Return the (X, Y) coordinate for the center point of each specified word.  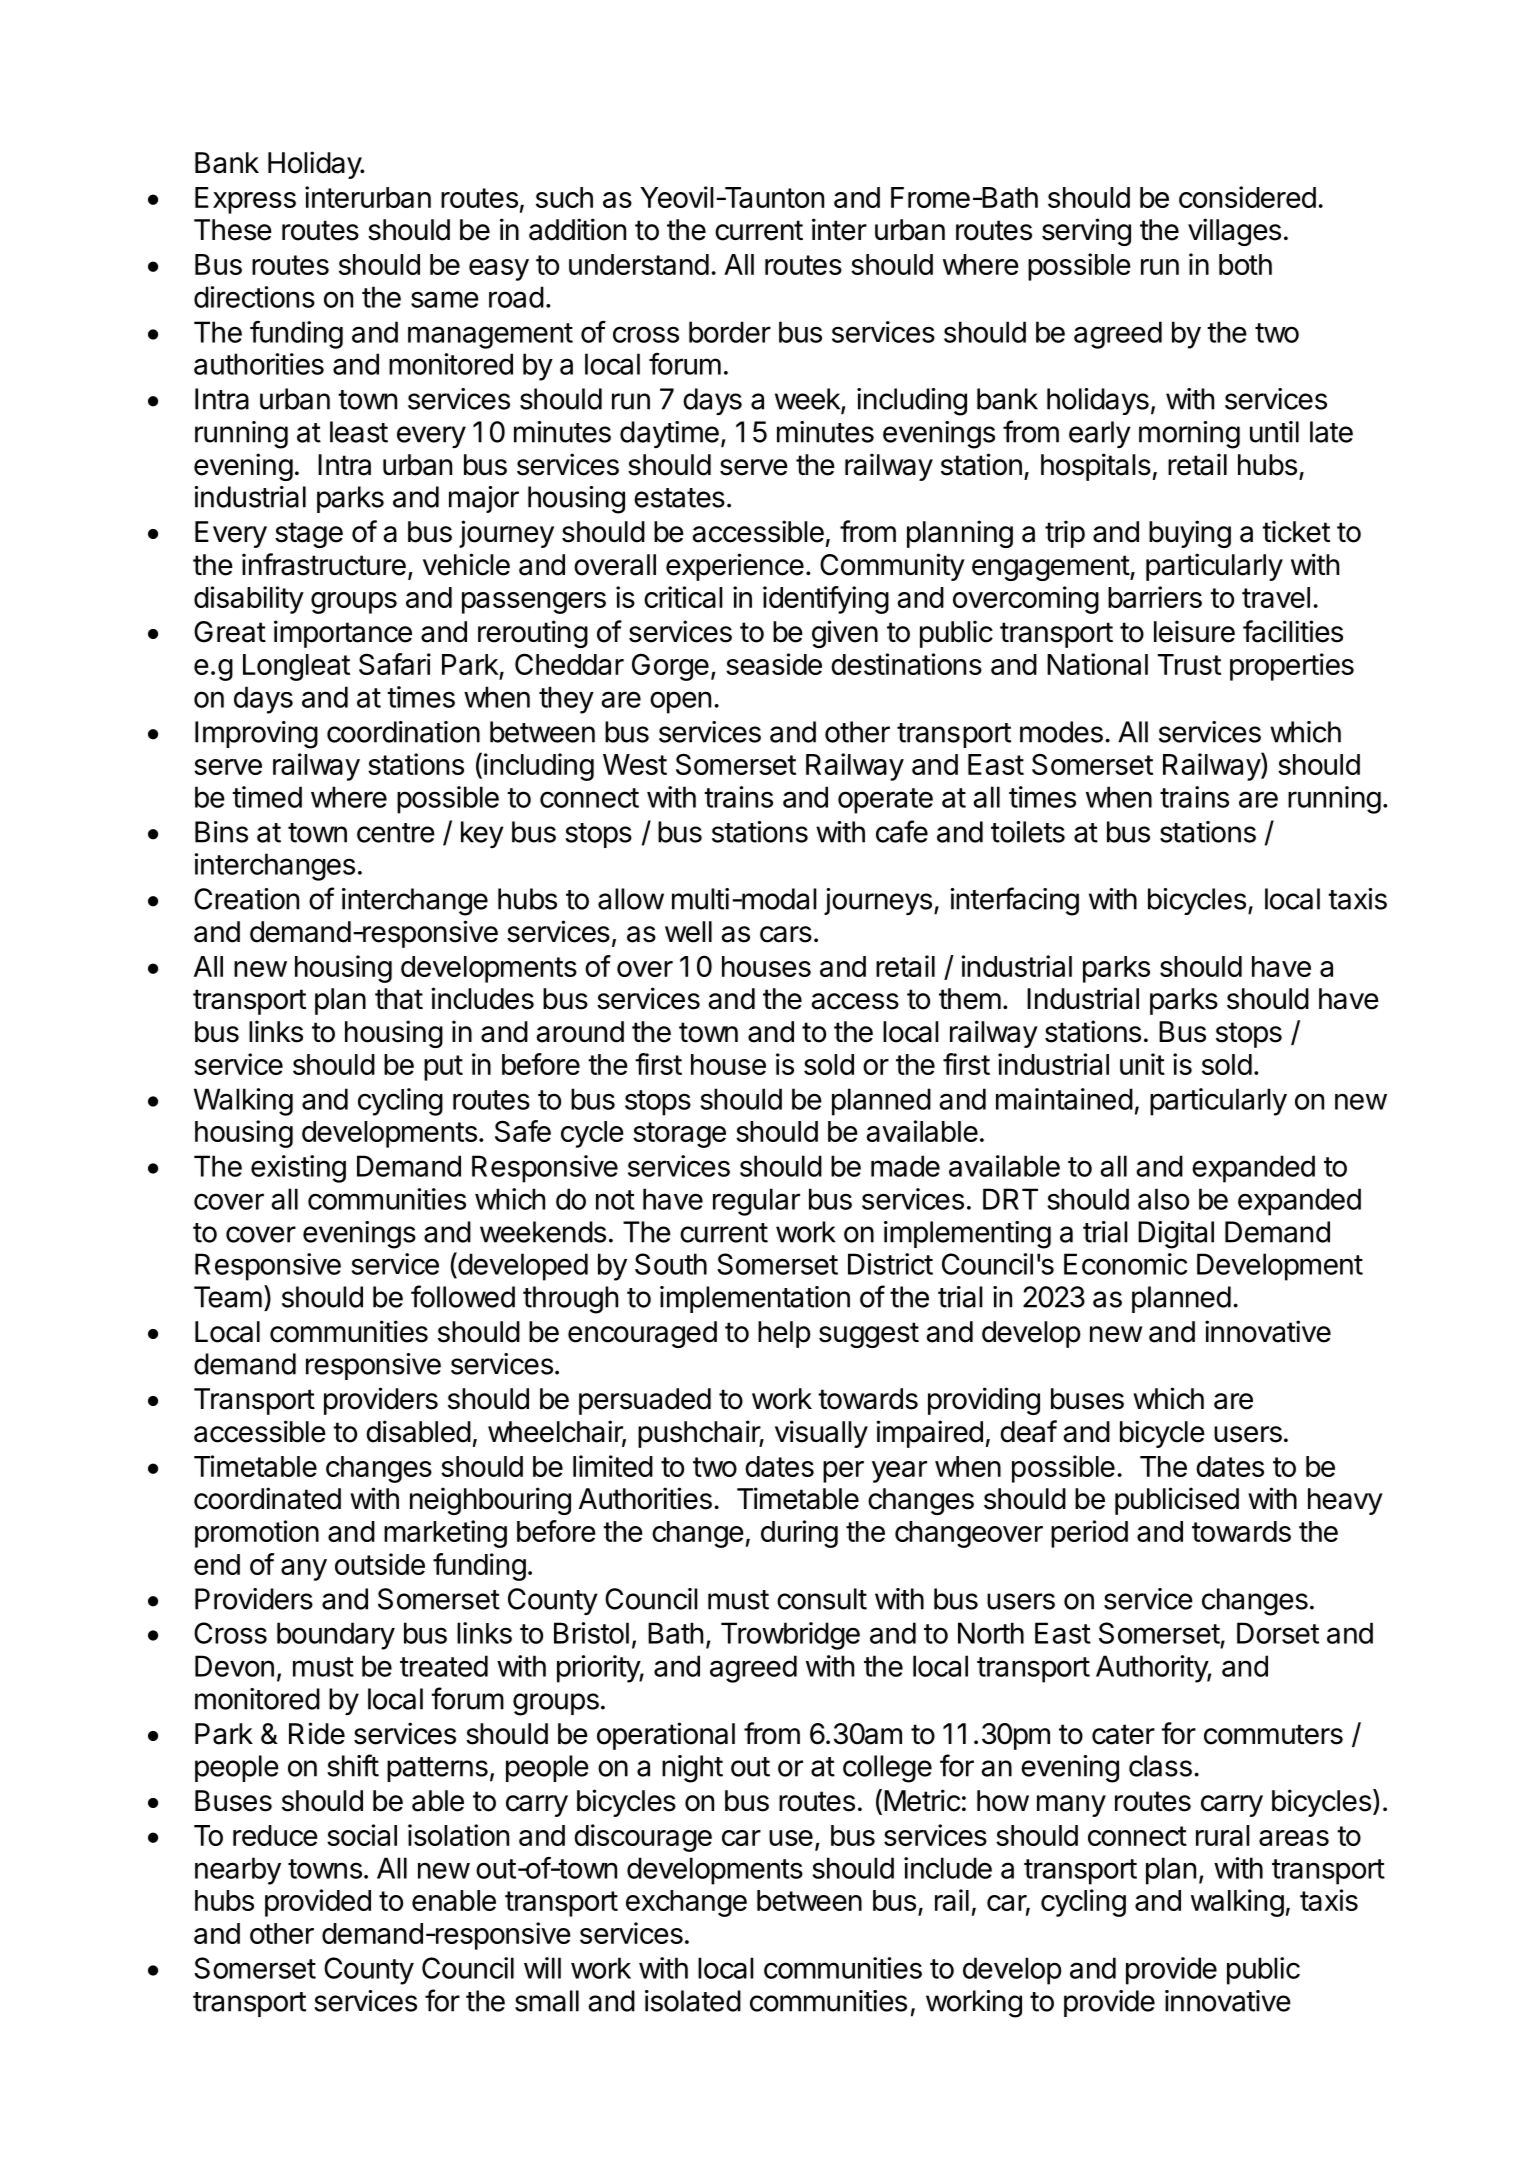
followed (463, 1296)
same (445, 299)
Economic (1125, 1264)
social (362, 1835)
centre (396, 833)
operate (885, 801)
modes (1061, 732)
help (784, 1334)
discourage (643, 1838)
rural (1223, 1835)
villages (1234, 232)
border (730, 332)
